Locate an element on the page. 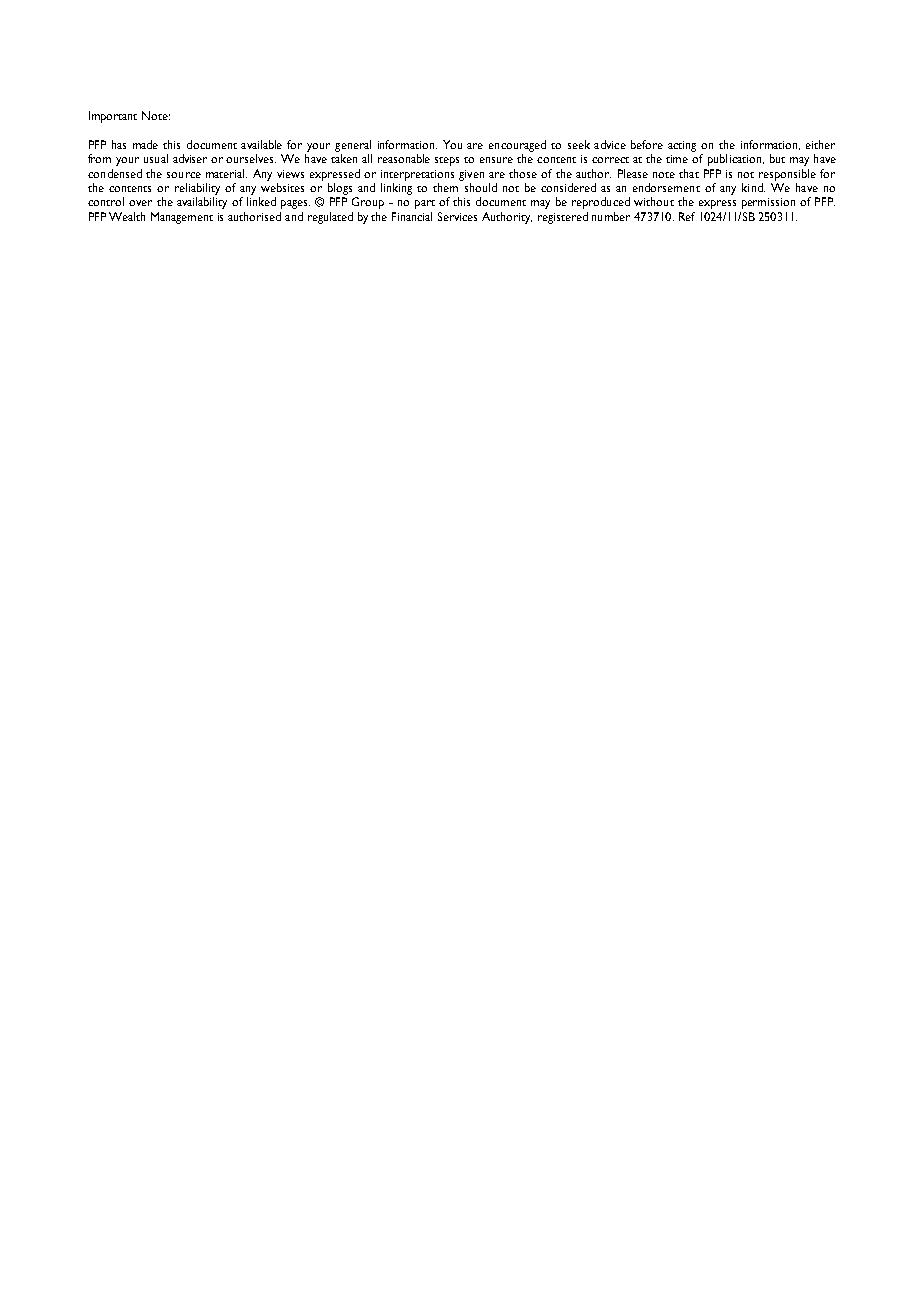 Image resolution: width=924 pixels, height=1308 pixels. but is located at coordinates (777, 158).
